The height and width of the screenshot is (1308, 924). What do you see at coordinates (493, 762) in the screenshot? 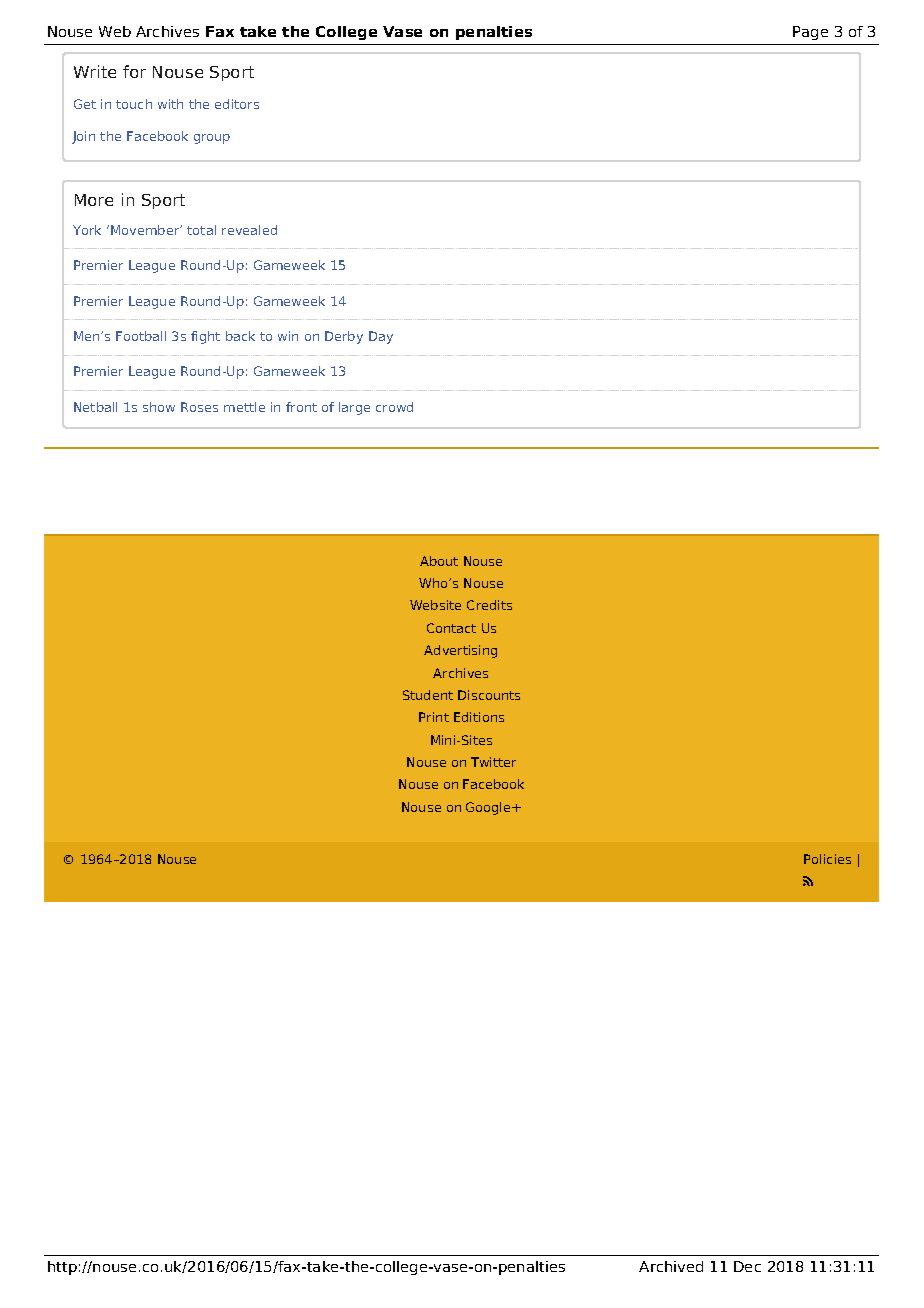
I see `Twitter` at bounding box center [493, 762].
